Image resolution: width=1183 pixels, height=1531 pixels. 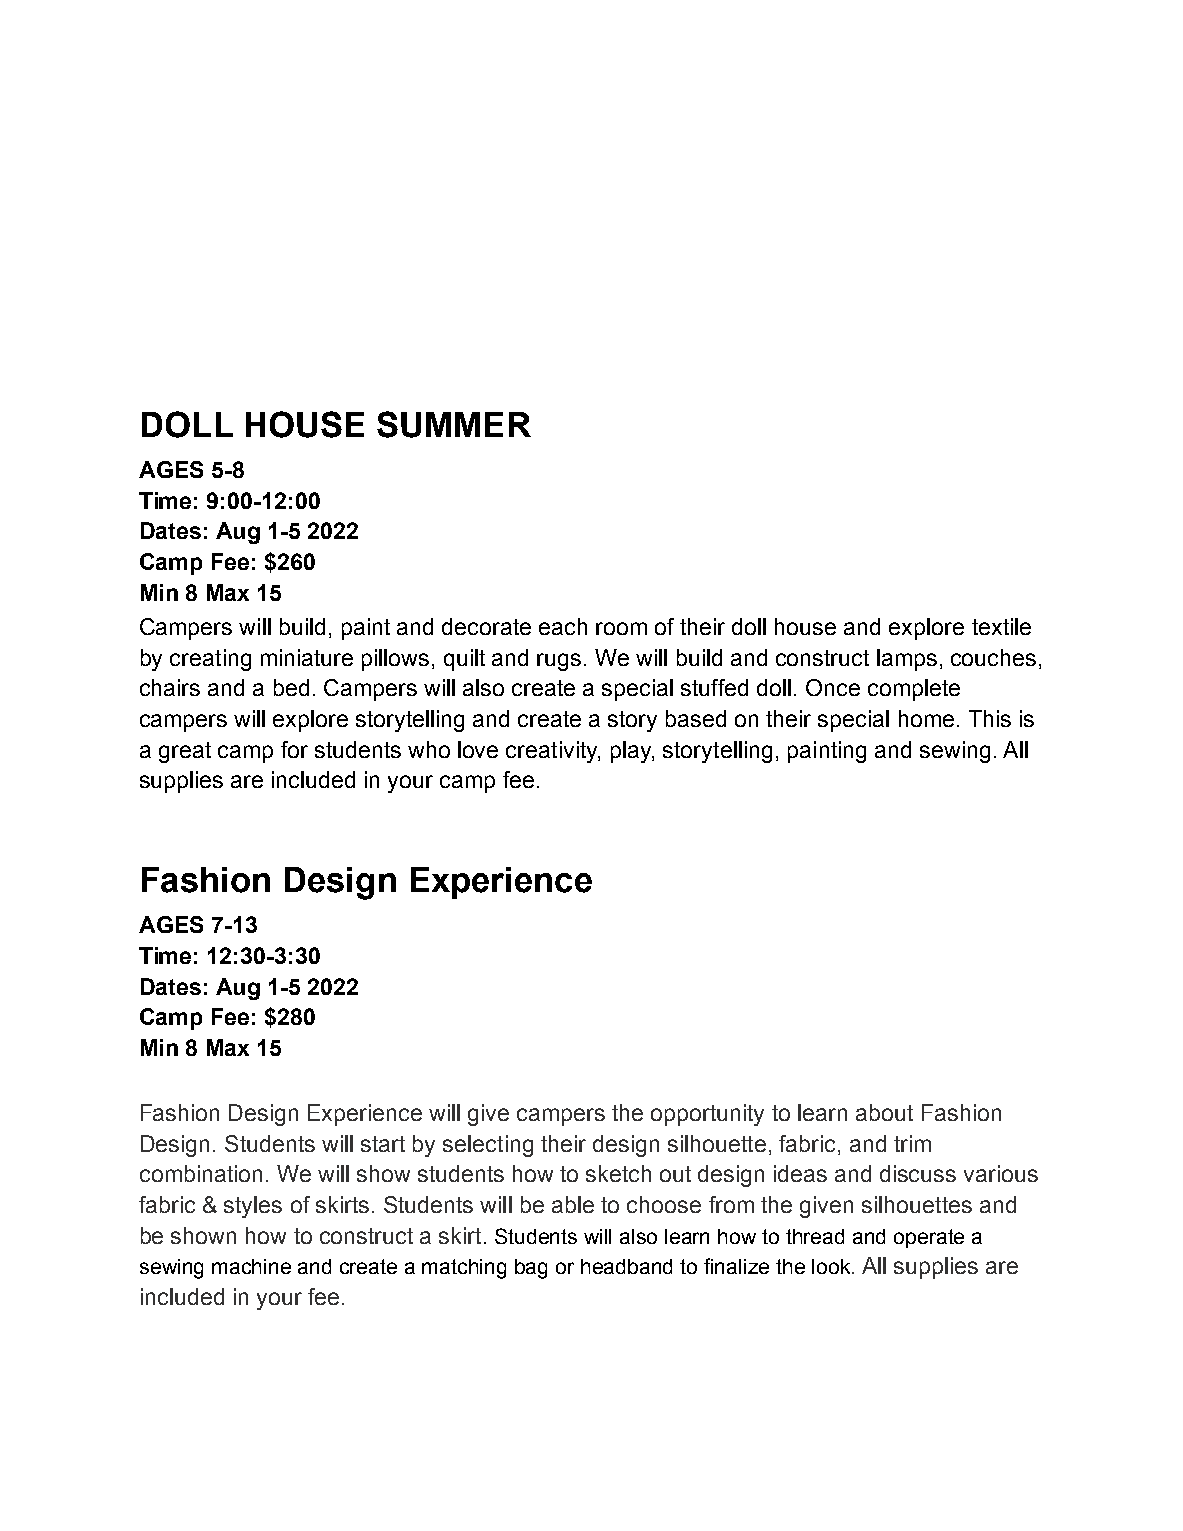 What do you see at coordinates (429, 749) in the document?
I see `who` at bounding box center [429, 749].
